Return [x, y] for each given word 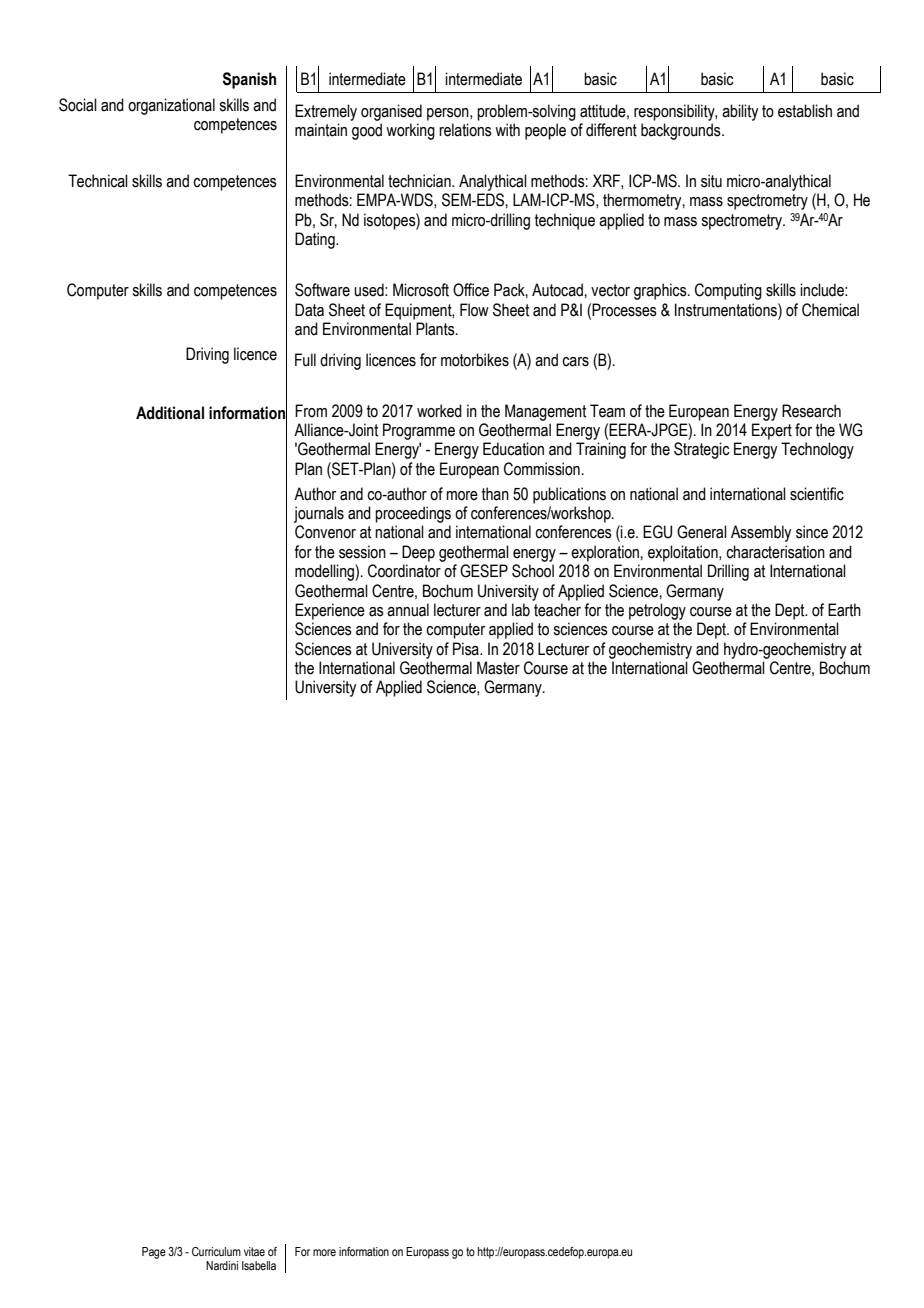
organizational [171, 106]
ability [740, 112]
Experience [330, 611]
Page [154, 1253]
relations [465, 130]
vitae [254, 1251]
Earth [844, 610]
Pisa [467, 649]
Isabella [259, 1265]
